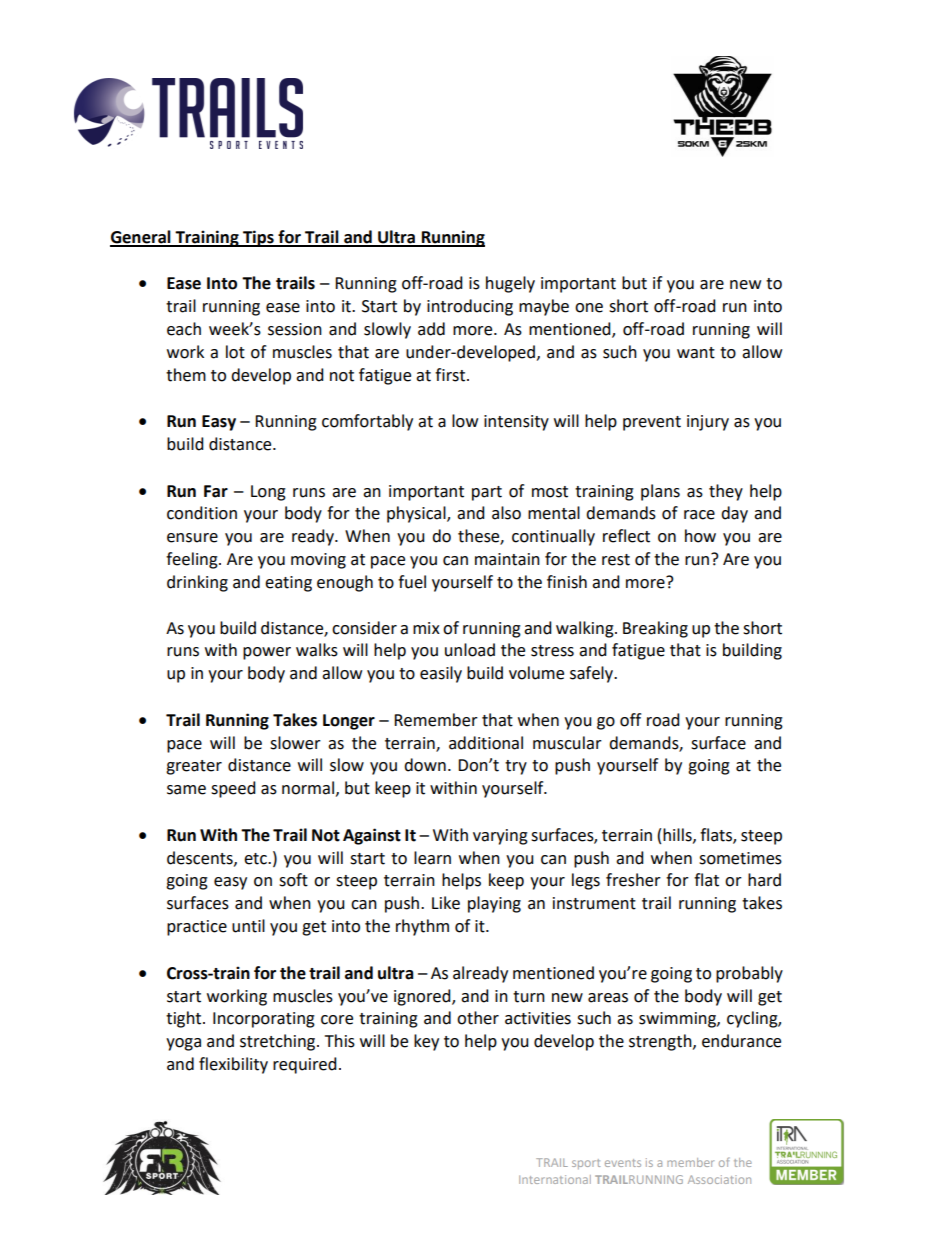  What do you see at coordinates (201, 858) in the image?
I see `descents` at bounding box center [201, 858].
